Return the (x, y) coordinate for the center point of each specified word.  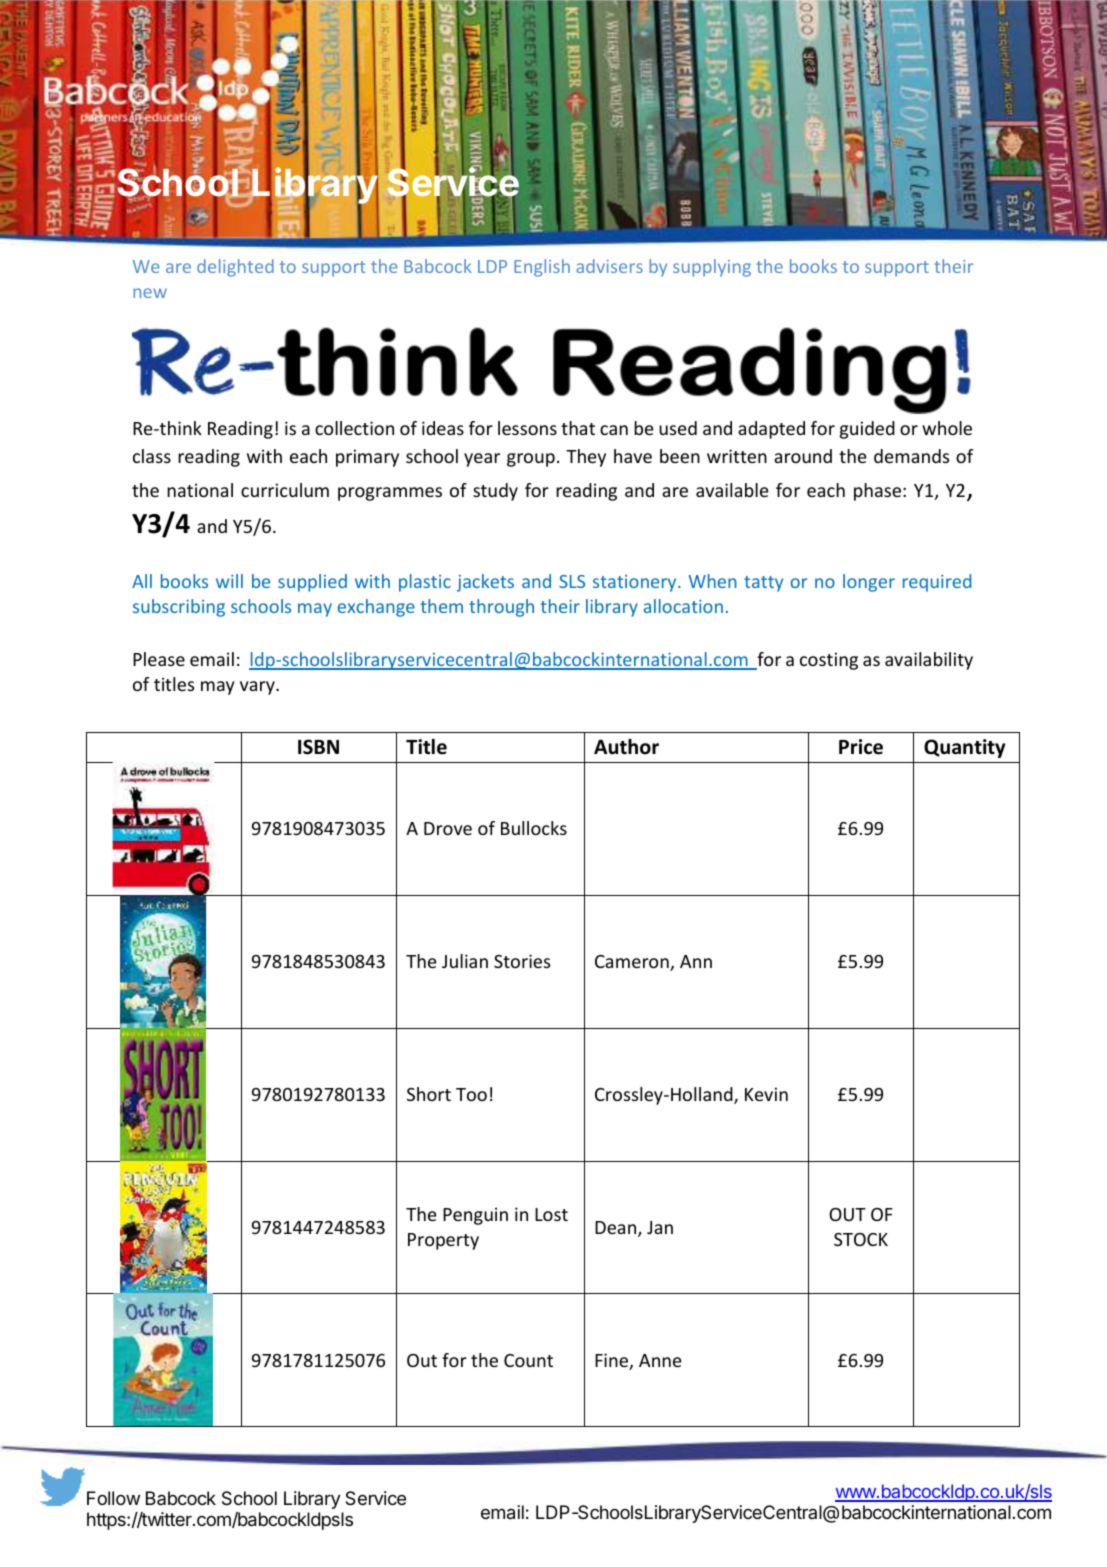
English (542, 268)
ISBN (318, 747)
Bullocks (534, 828)
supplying (712, 268)
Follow (113, 1498)
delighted (235, 268)
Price (861, 747)
